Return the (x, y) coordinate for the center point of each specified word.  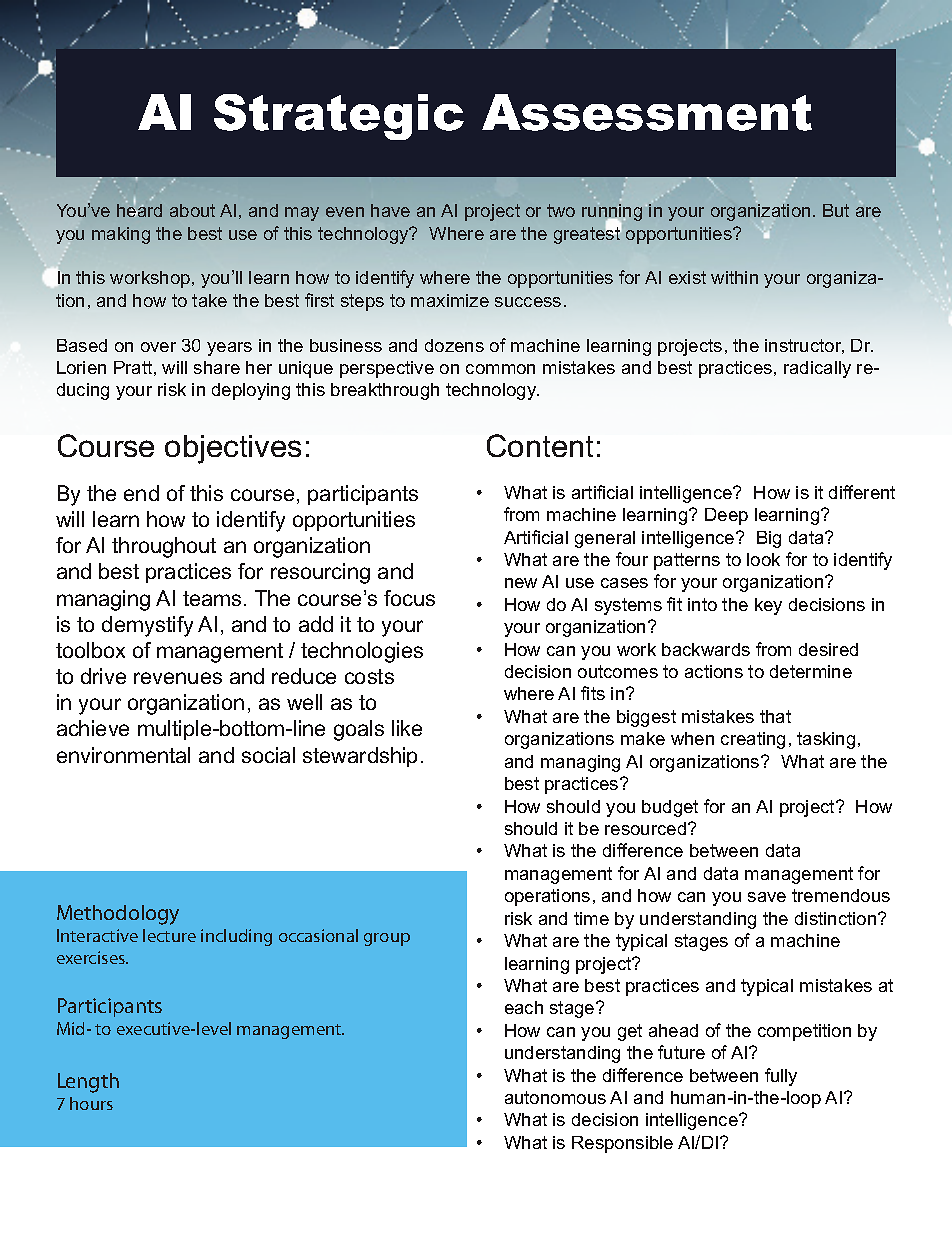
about (192, 210)
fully (781, 1077)
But (836, 210)
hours (91, 1103)
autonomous (555, 1097)
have (390, 210)
